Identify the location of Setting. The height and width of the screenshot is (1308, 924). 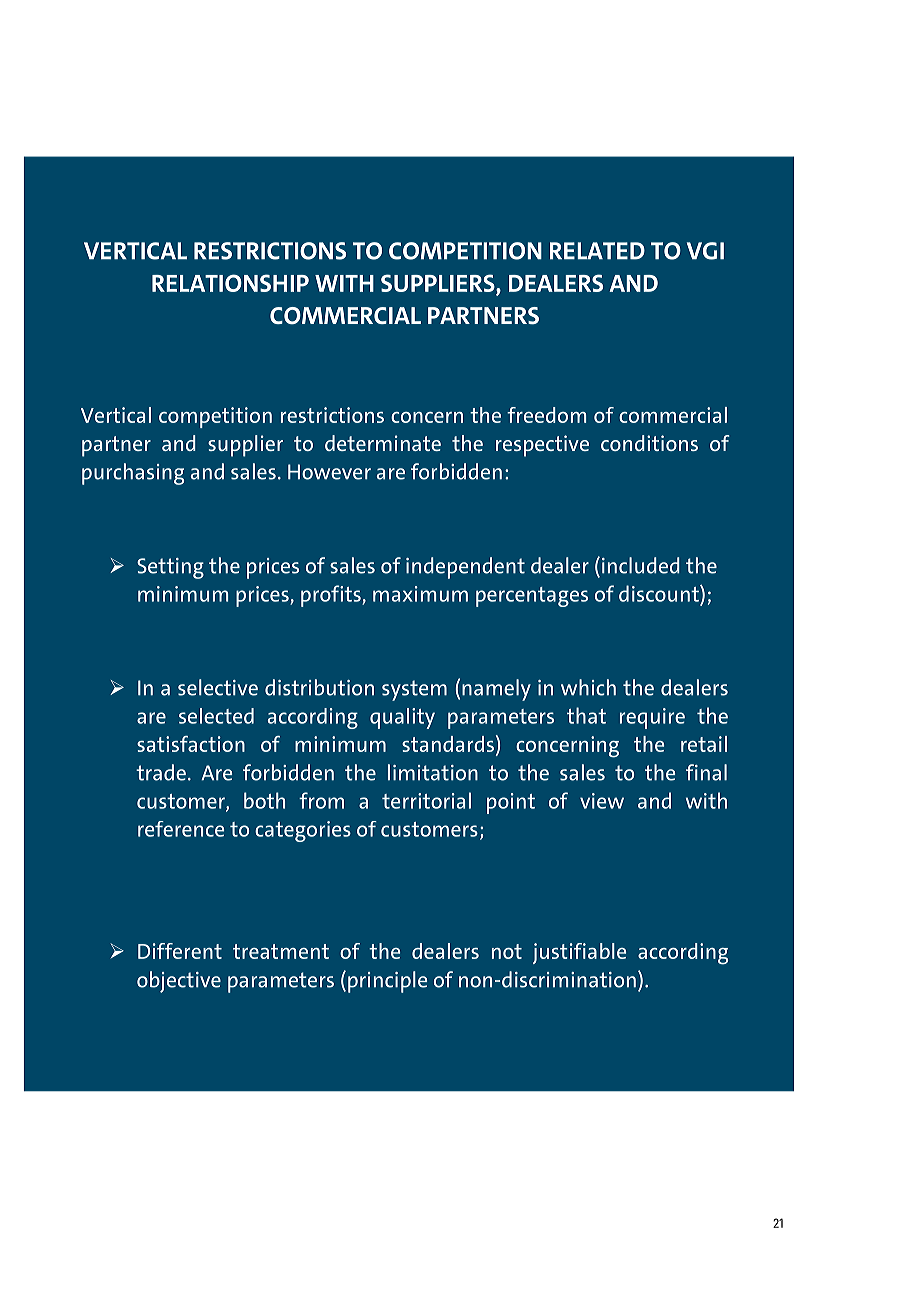
(170, 568).
